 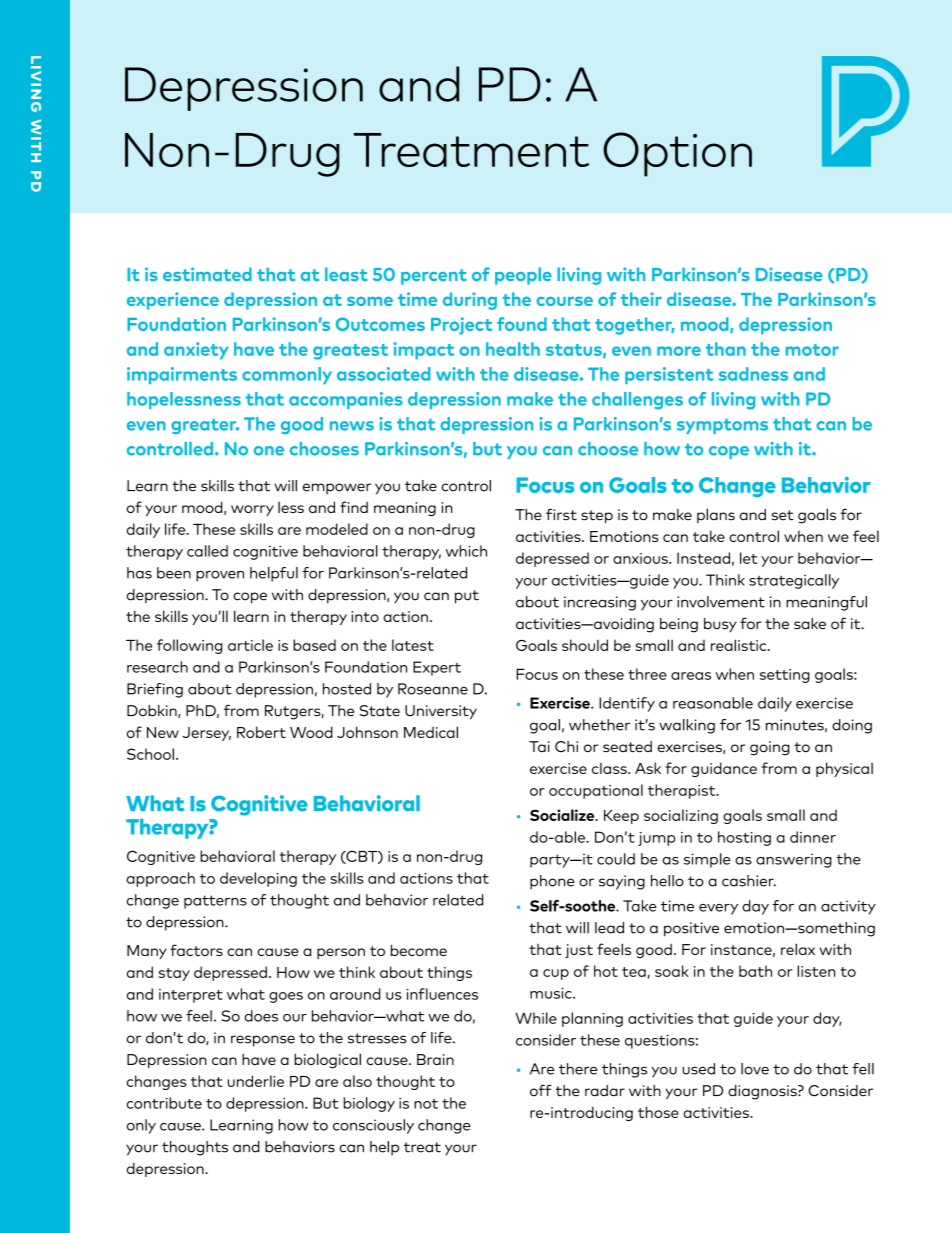 I want to click on people, so click(x=523, y=276).
